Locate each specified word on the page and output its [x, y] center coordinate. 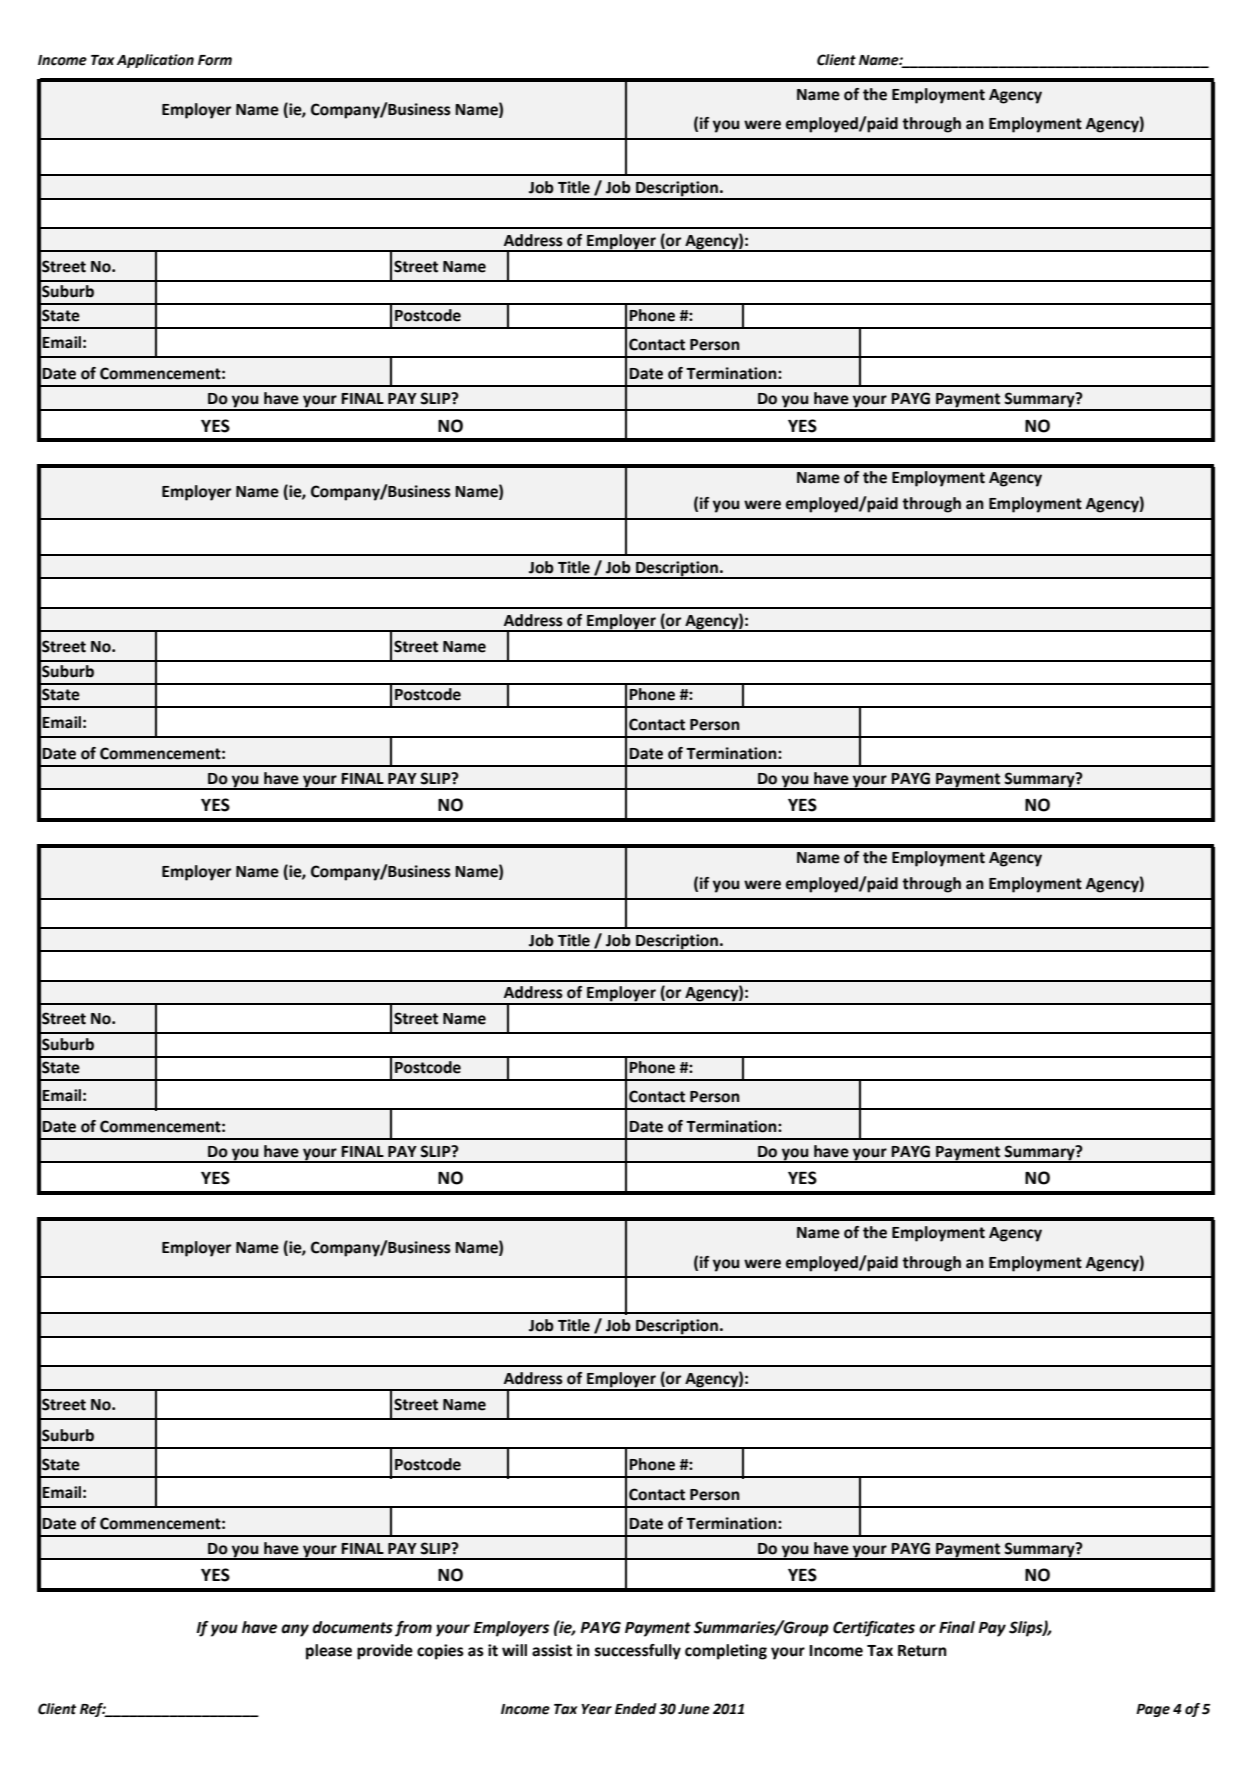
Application [155, 61]
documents [352, 1627]
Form [215, 60]
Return [922, 1651]
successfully [638, 1652]
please [329, 1652]
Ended [636, 1709]
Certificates [874, 1629]
